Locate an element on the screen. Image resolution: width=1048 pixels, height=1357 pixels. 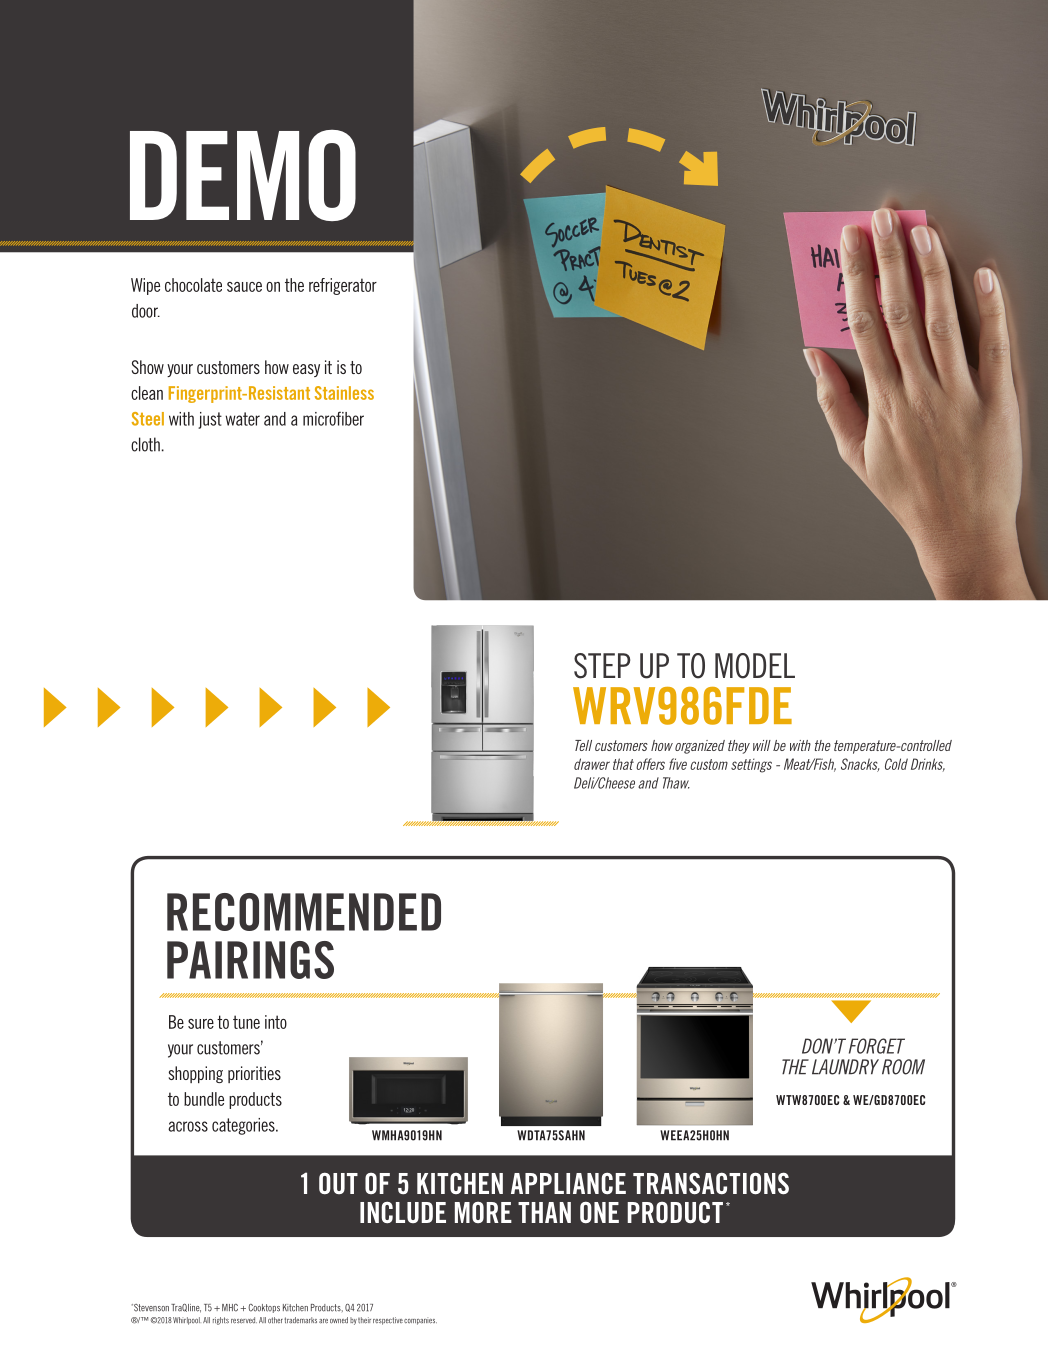
DEMO is located at coordinates (243, 175).
